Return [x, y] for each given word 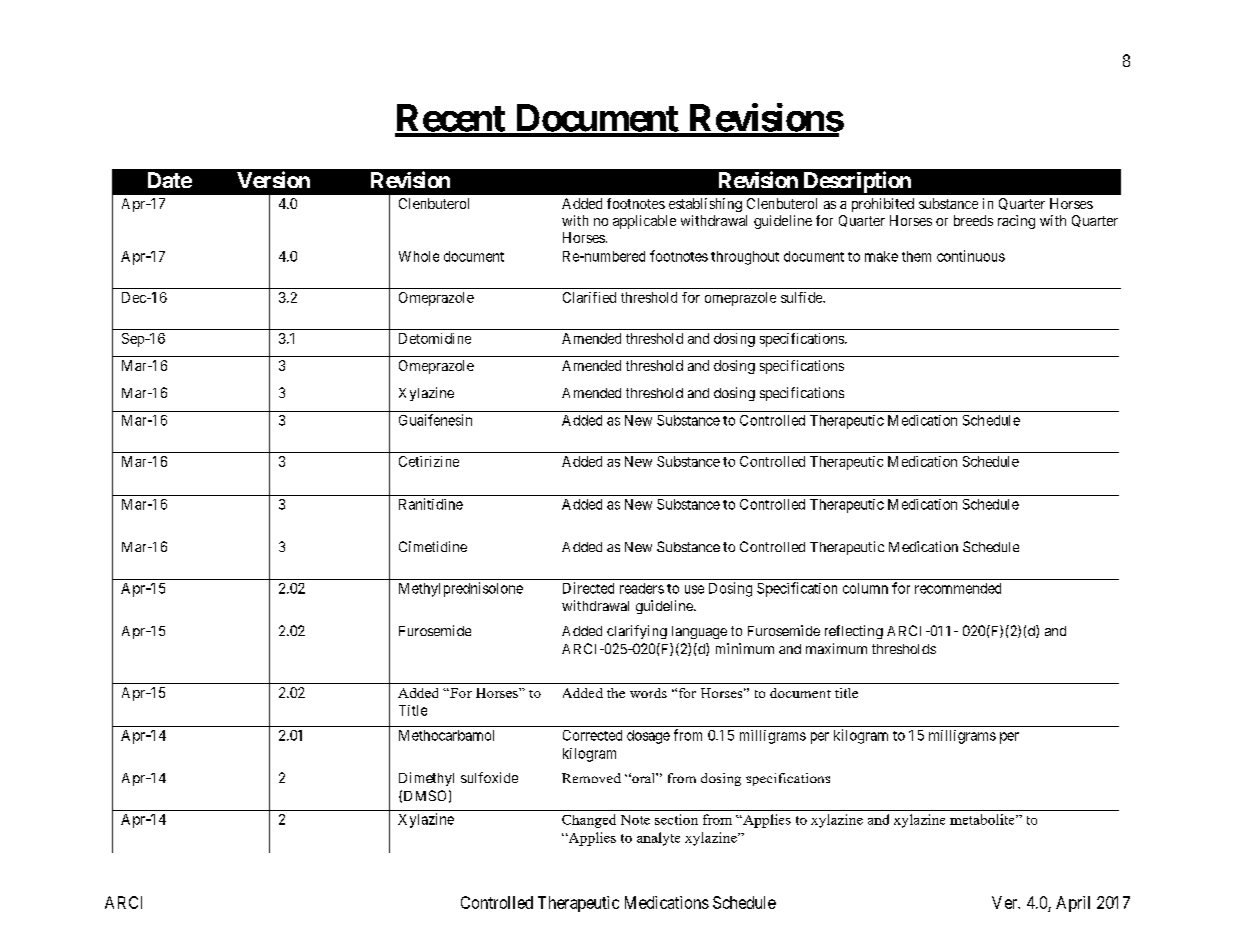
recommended [958, 588]
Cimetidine [433, 546]
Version [273, 179]
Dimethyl [426, 779]
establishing [705, 205]
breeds [973, 220]
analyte [658, 839]
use [694, 589]
